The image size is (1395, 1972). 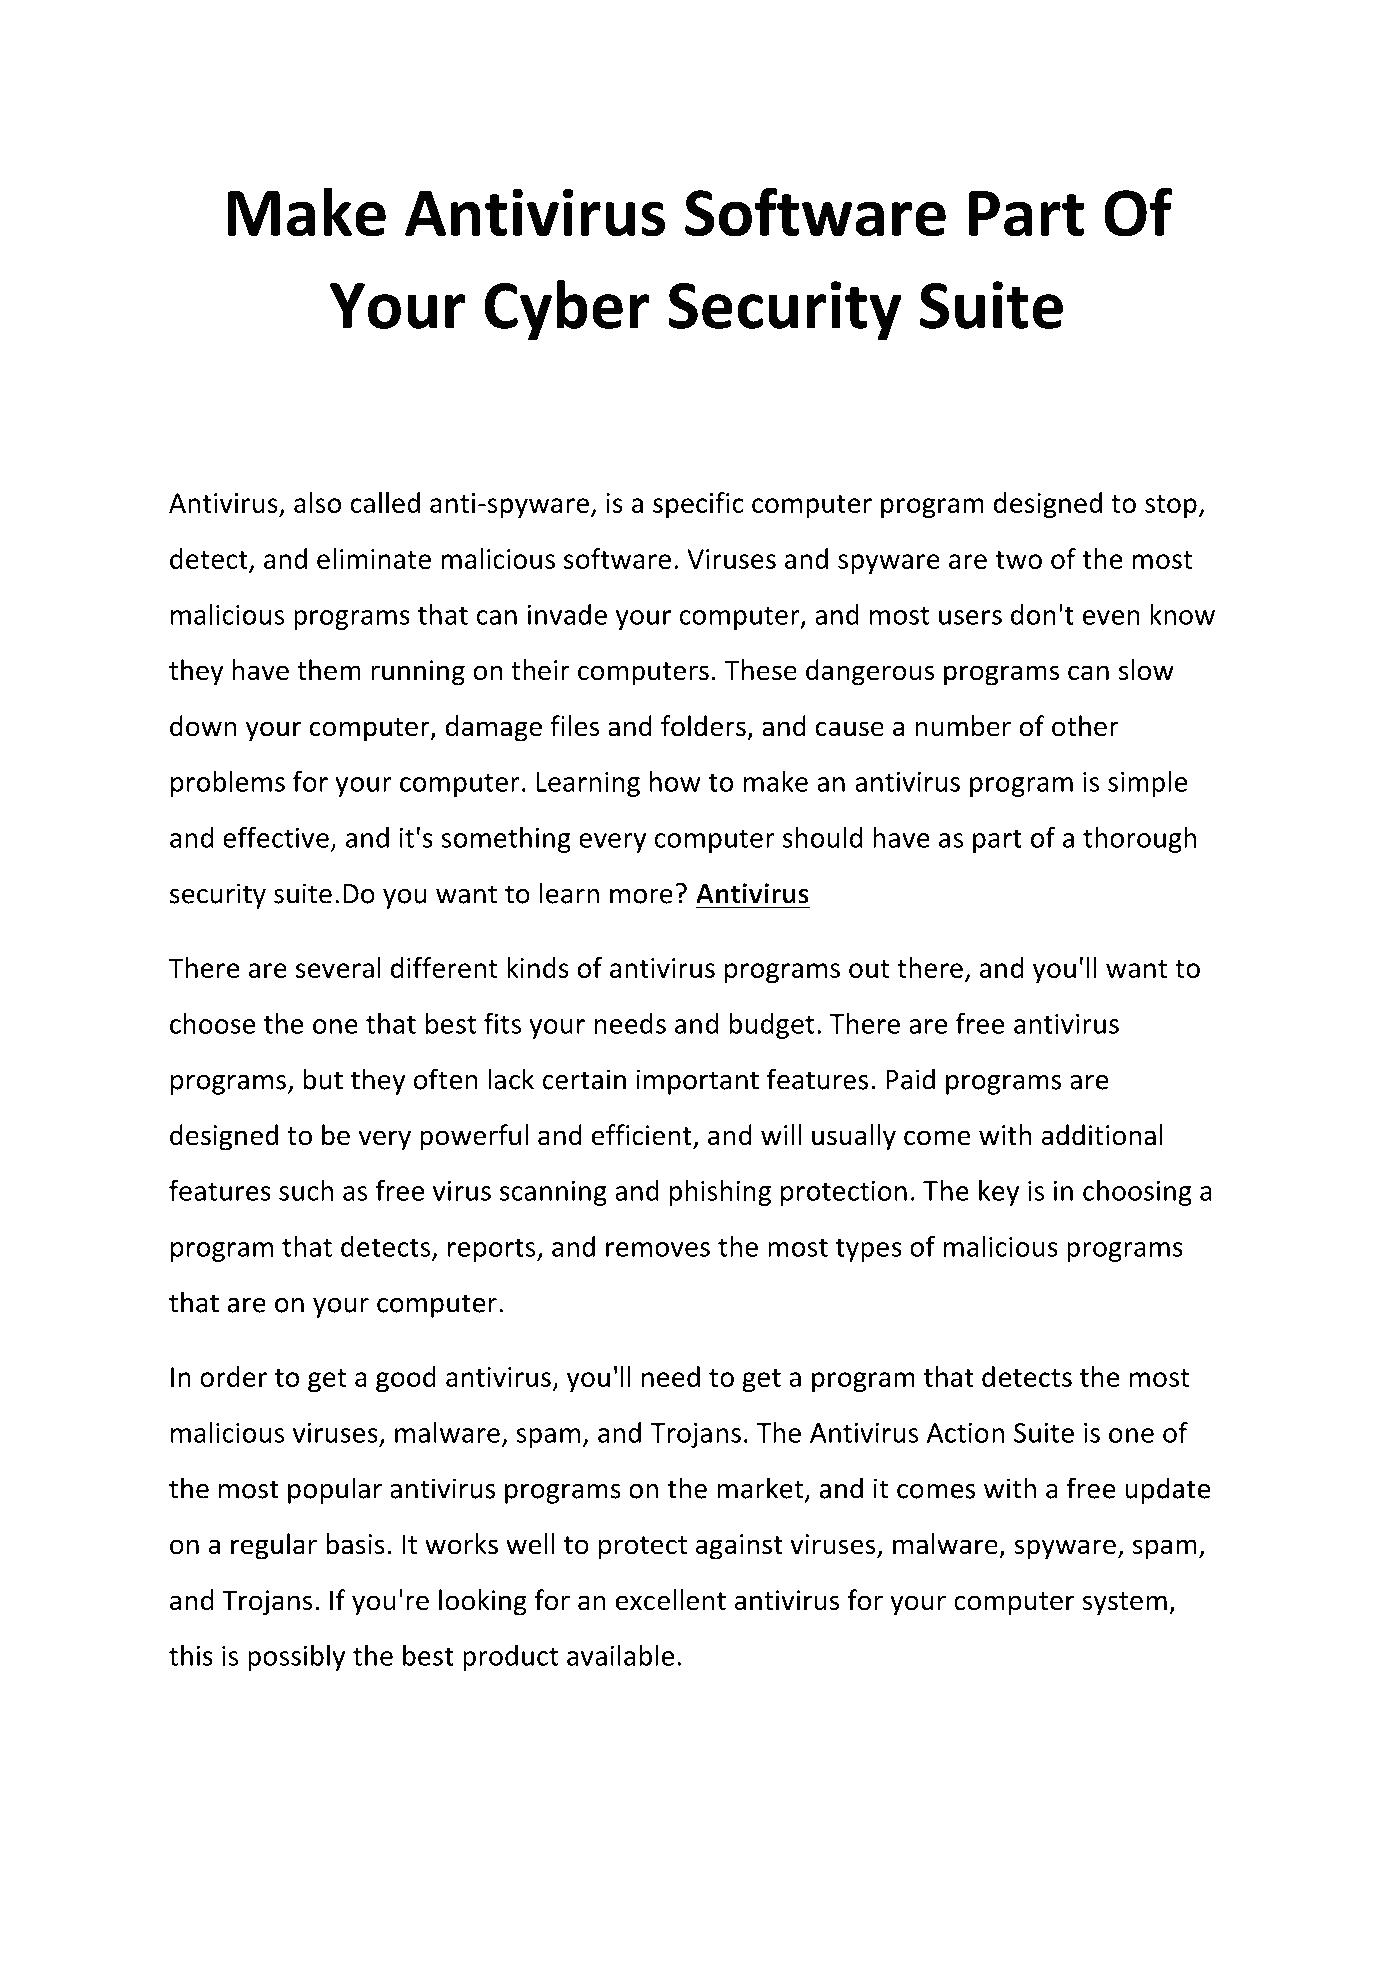 I want to click on key, so click(x=999, y=1193).
